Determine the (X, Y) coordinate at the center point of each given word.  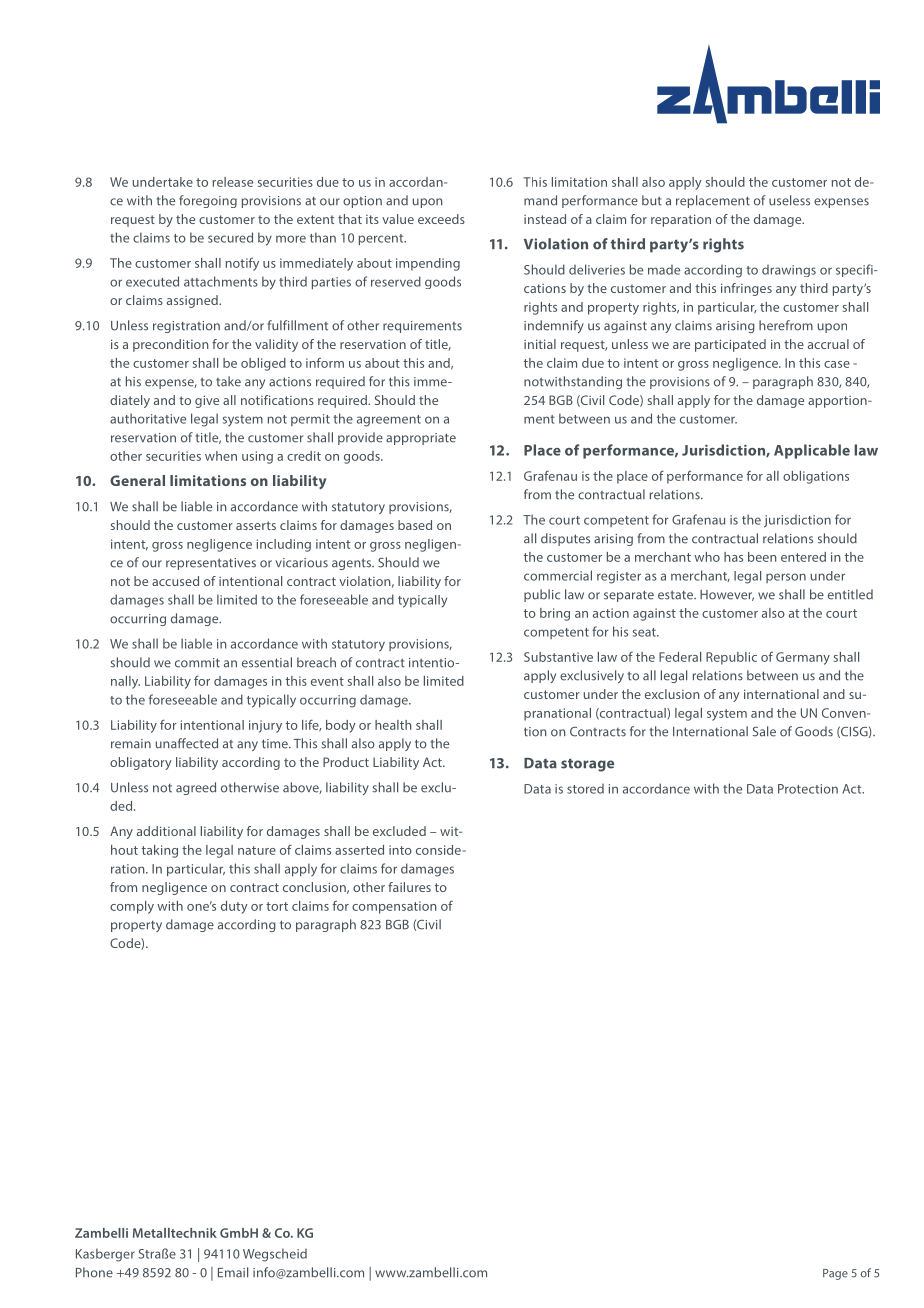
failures (409, 887)
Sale (764, 731)
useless (789, 200)
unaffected (187, 743)
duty (234, 907)
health (393, 725)
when (221, 456)
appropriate (421, 439)
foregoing (208, 201)
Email (233, 1272)
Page (835, 1274)
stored (585, 789)
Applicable (812, 451)
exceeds (441, 219)
